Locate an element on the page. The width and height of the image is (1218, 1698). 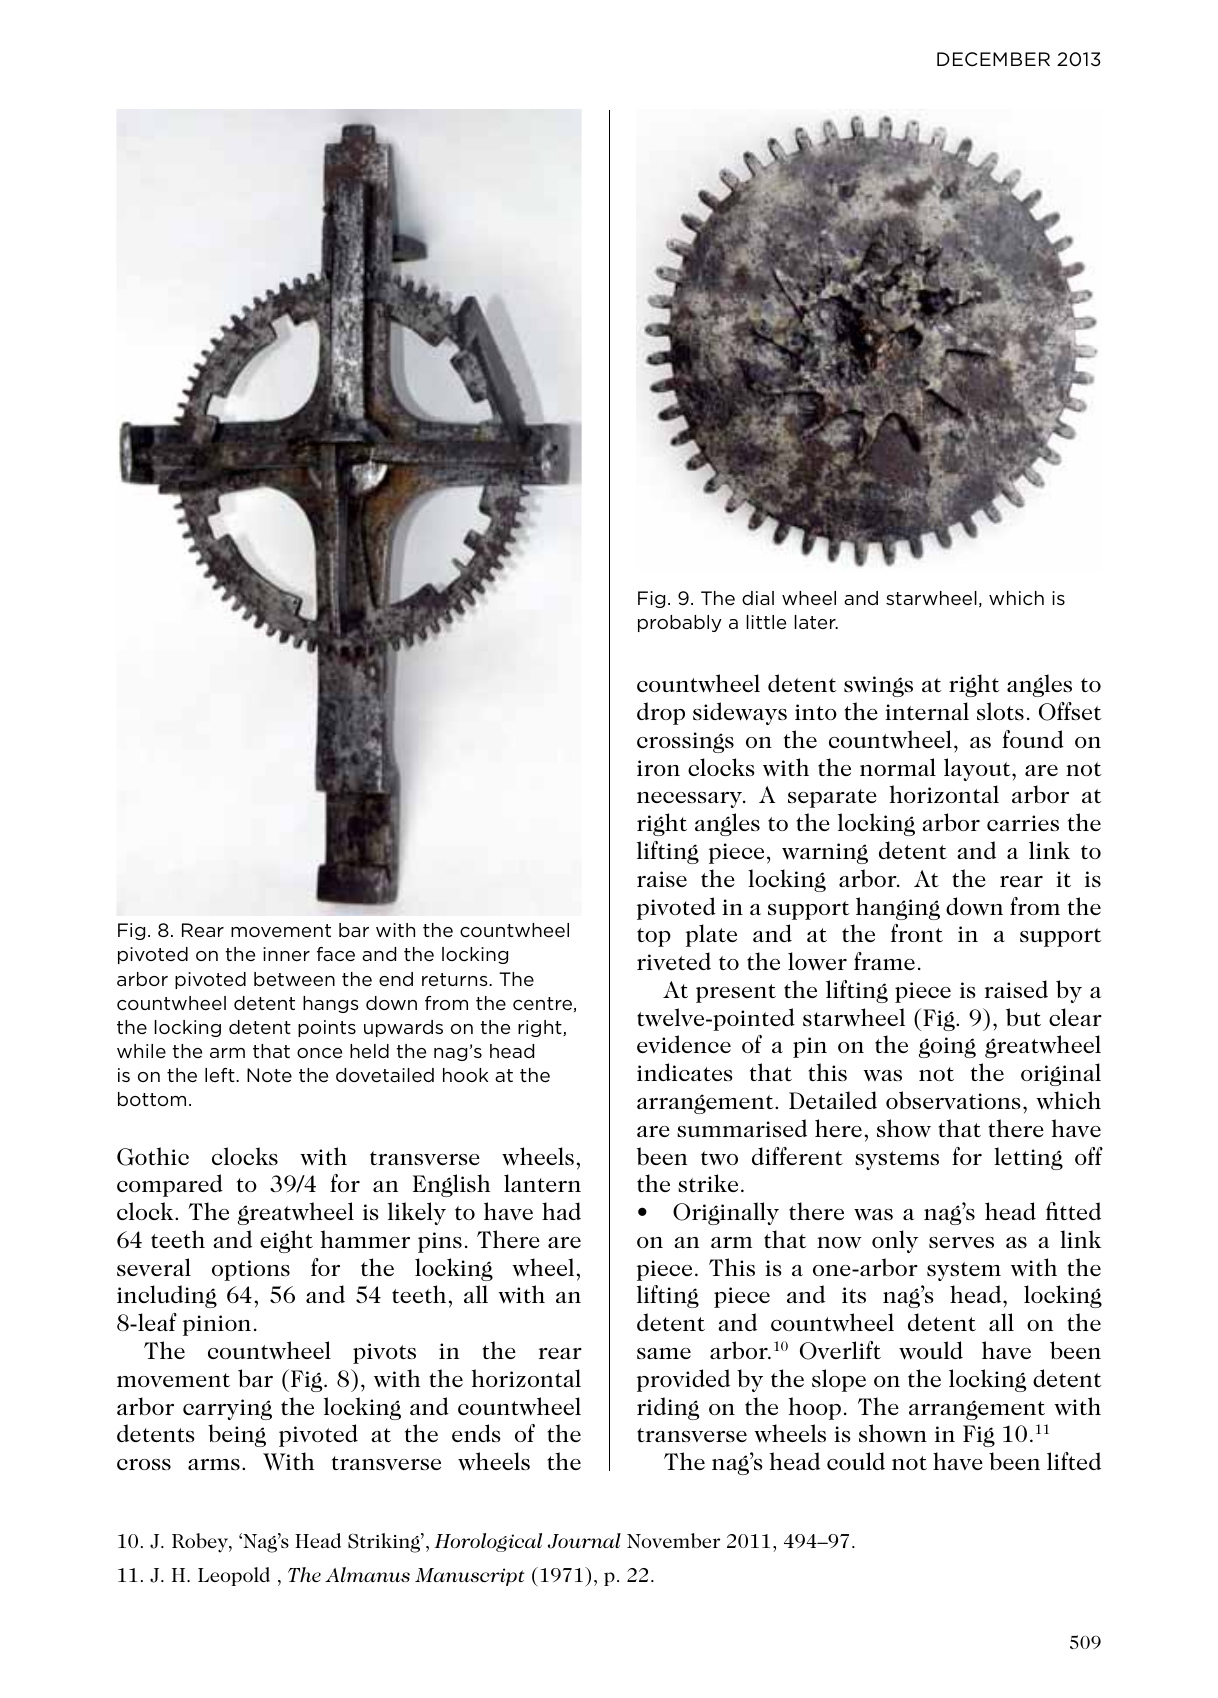
inner is located at coordinates (286, 954).
